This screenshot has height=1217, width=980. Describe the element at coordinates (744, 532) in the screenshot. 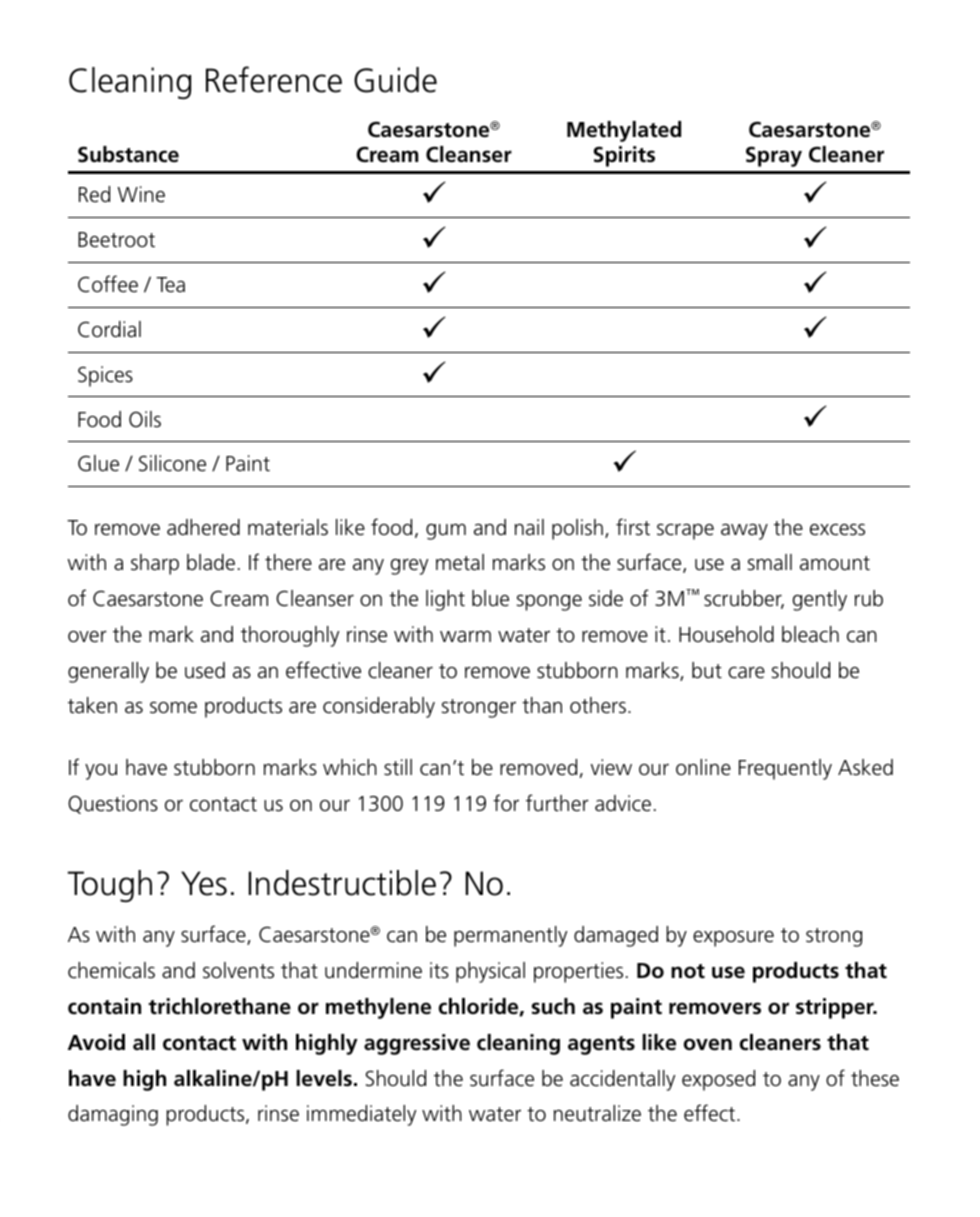

I see `away` at that location.
